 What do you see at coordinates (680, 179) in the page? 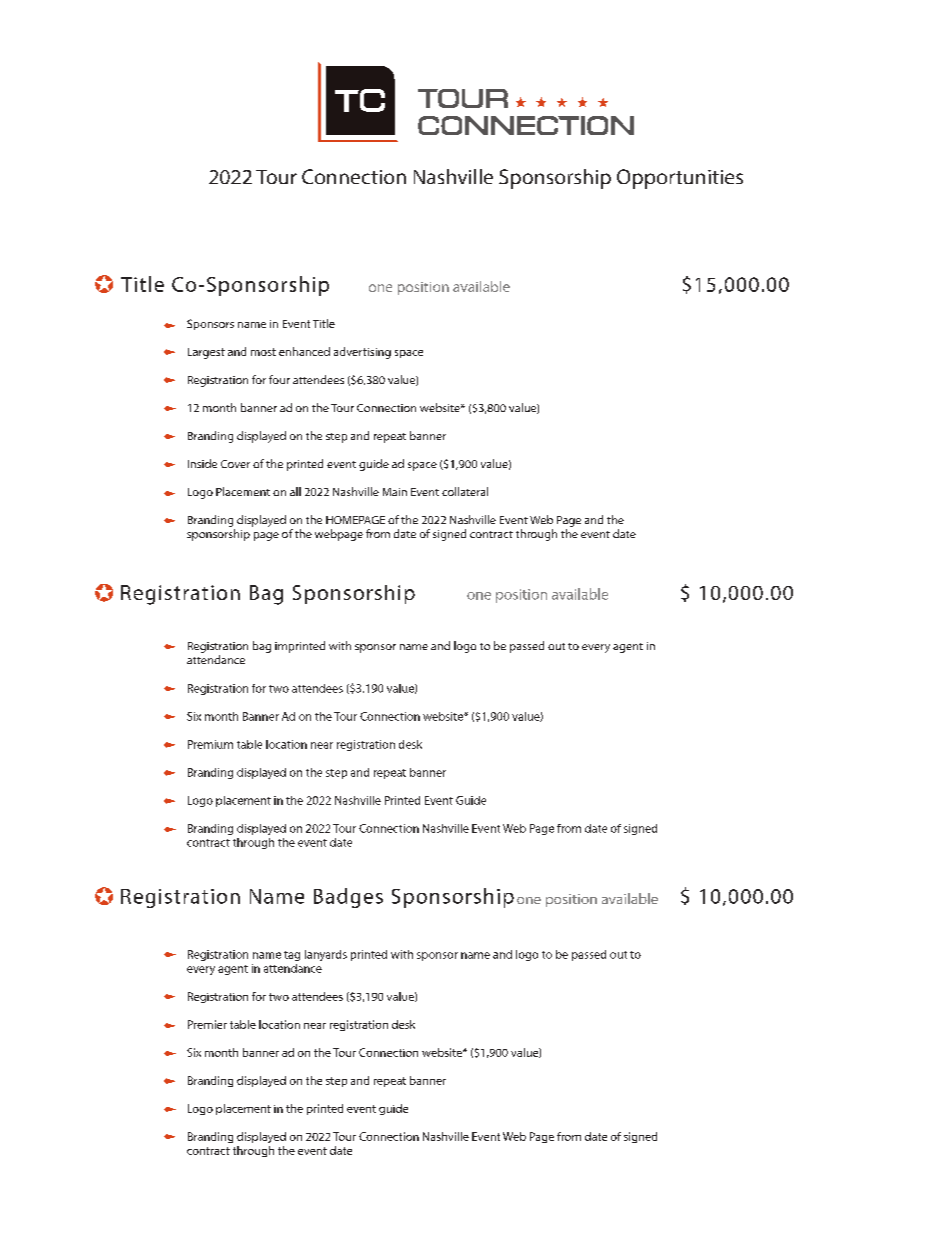
I see `Opportunities` at bounding box center [680, 179].
